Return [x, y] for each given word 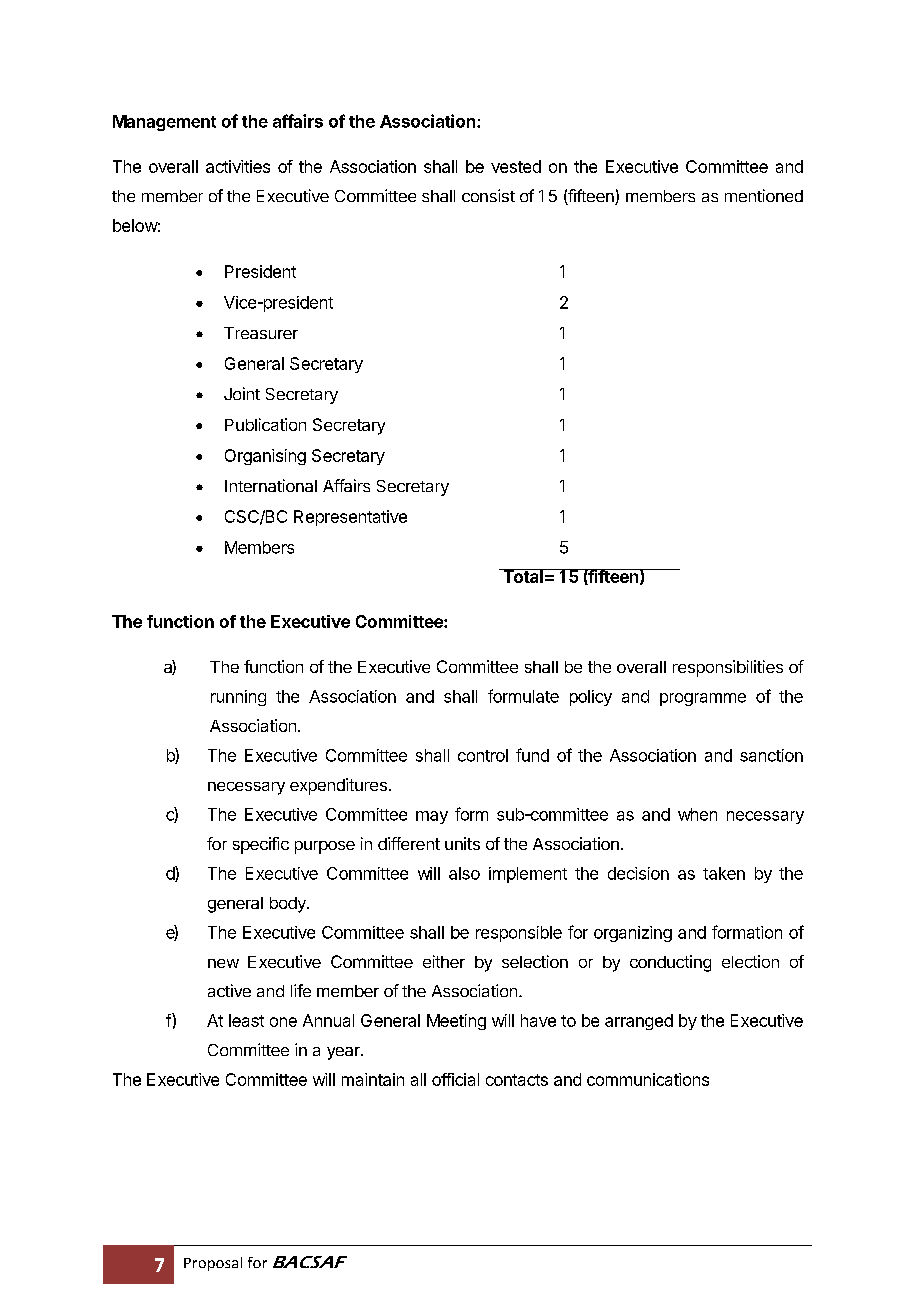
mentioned [764, 195]
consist [488, 195]
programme [703, 699]
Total [523, 576]
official [455, 1079]
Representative [350, 518]
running [238, 698]
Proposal [213, 1264]
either [444, 961]
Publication [265, 424]
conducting [670, 963]
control [483, 755]
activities [238, 166]
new [223, 963]
